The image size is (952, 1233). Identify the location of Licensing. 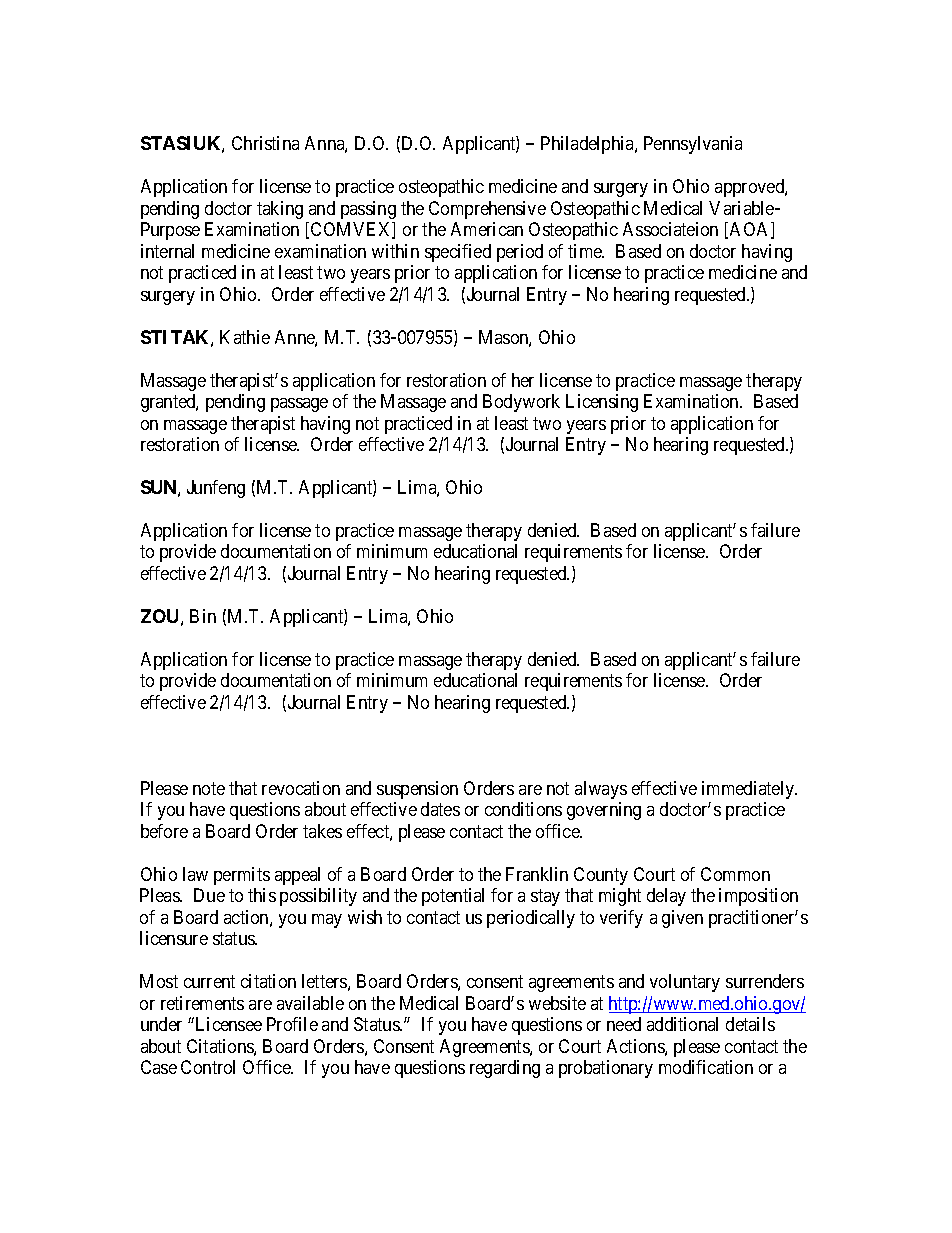
(602, 403).
